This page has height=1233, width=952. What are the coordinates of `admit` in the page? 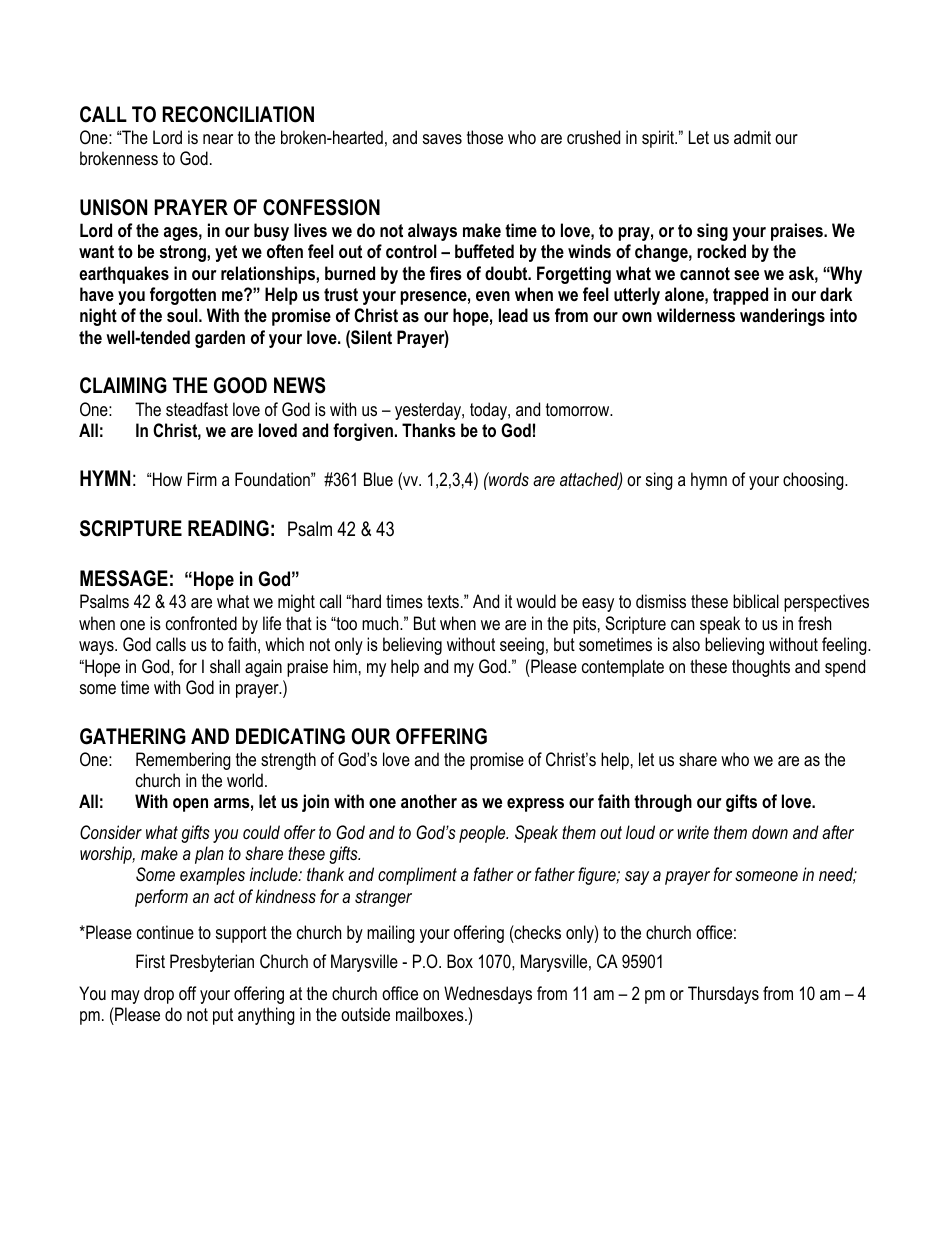 It's located at (752, 137).
